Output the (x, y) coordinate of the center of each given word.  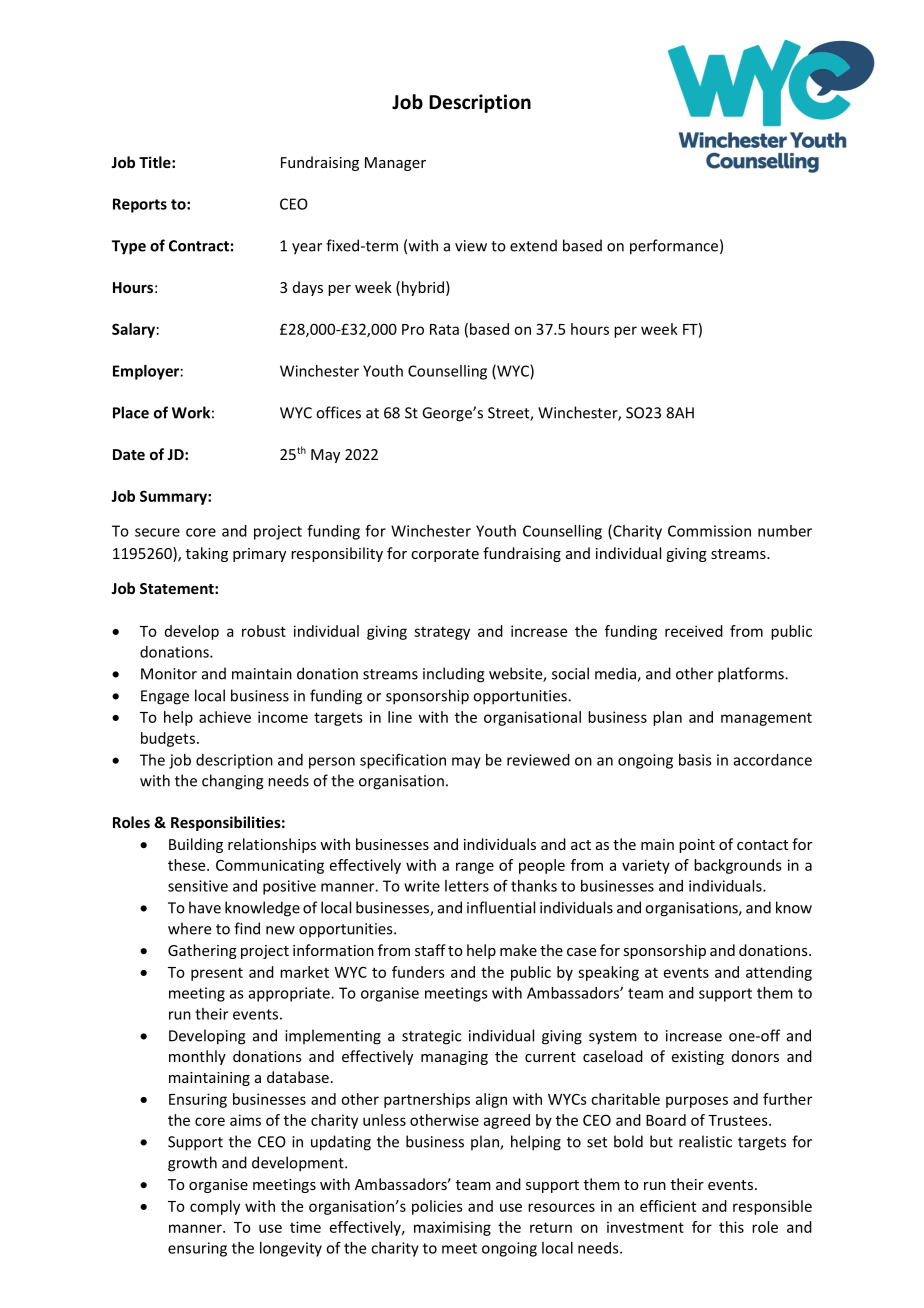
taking (207, 554)
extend (533, 245)
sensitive (198, 886)
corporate (445, 555)
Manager (395, 164)
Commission (709, 531)
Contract (199, 246)
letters (467, 886)
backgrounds (738, 866)
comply (215, 1207)
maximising (452, 1228)
